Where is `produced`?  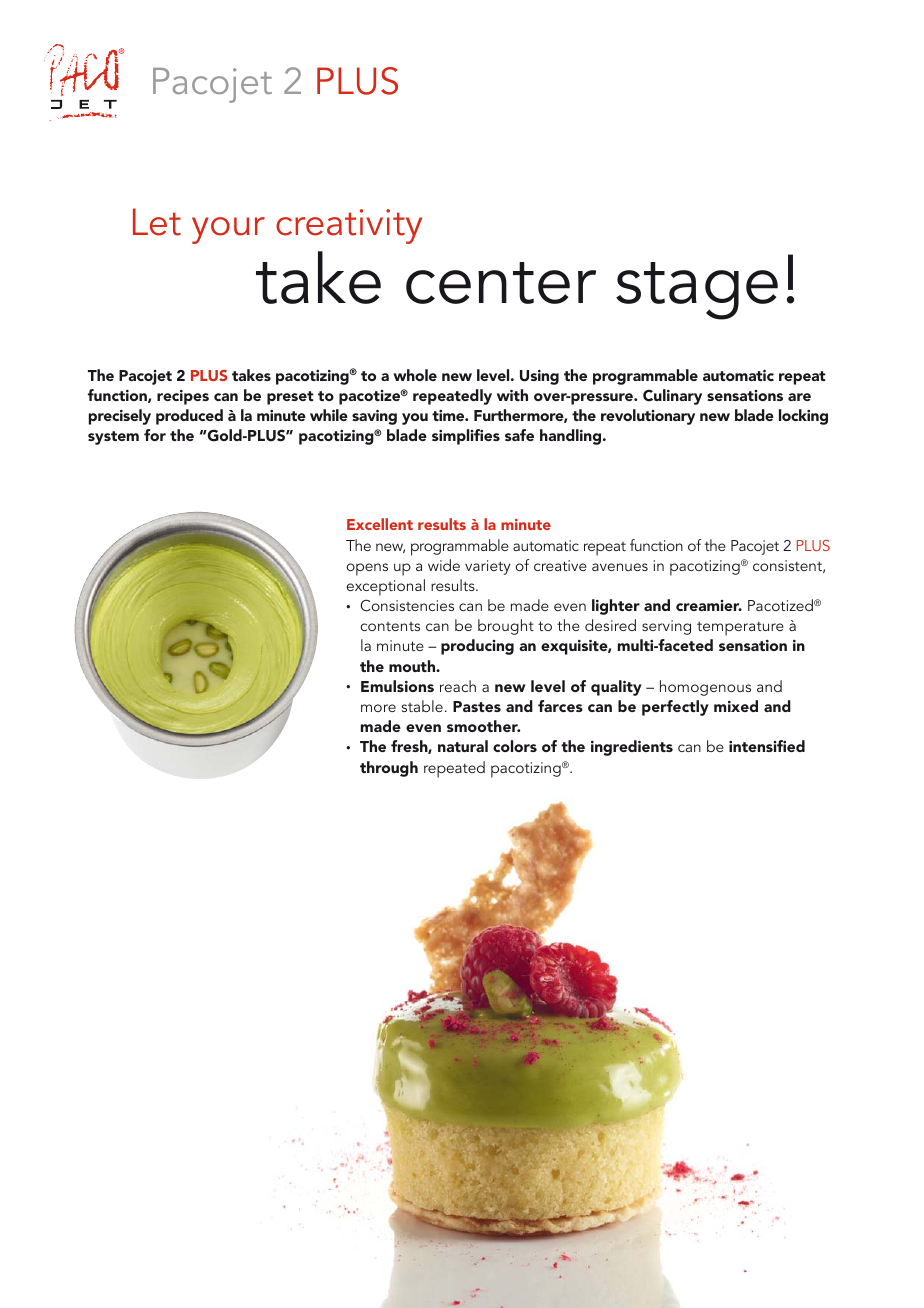 produced is located at coordinates (189, 417).
